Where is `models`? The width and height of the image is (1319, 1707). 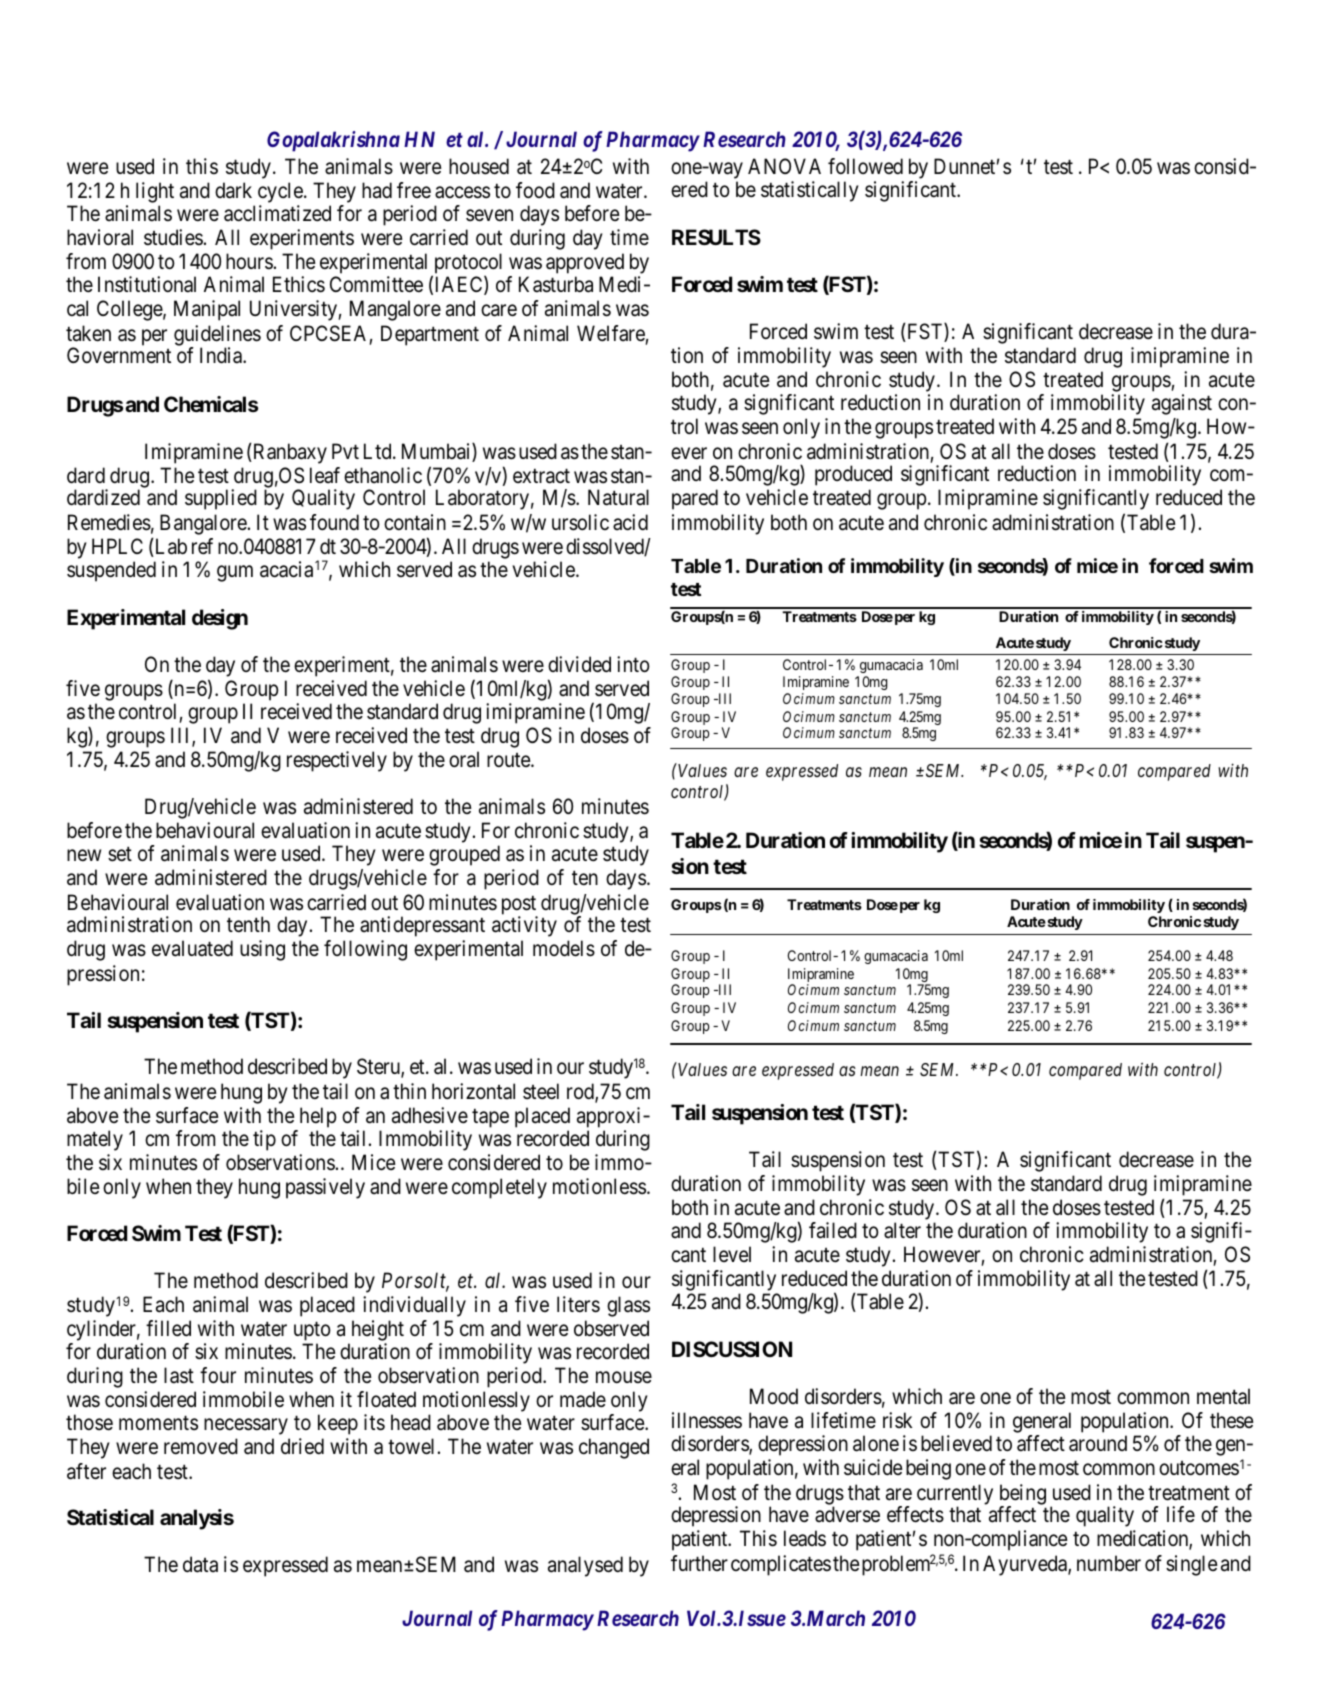
models is located at coordinates (564, 948).
